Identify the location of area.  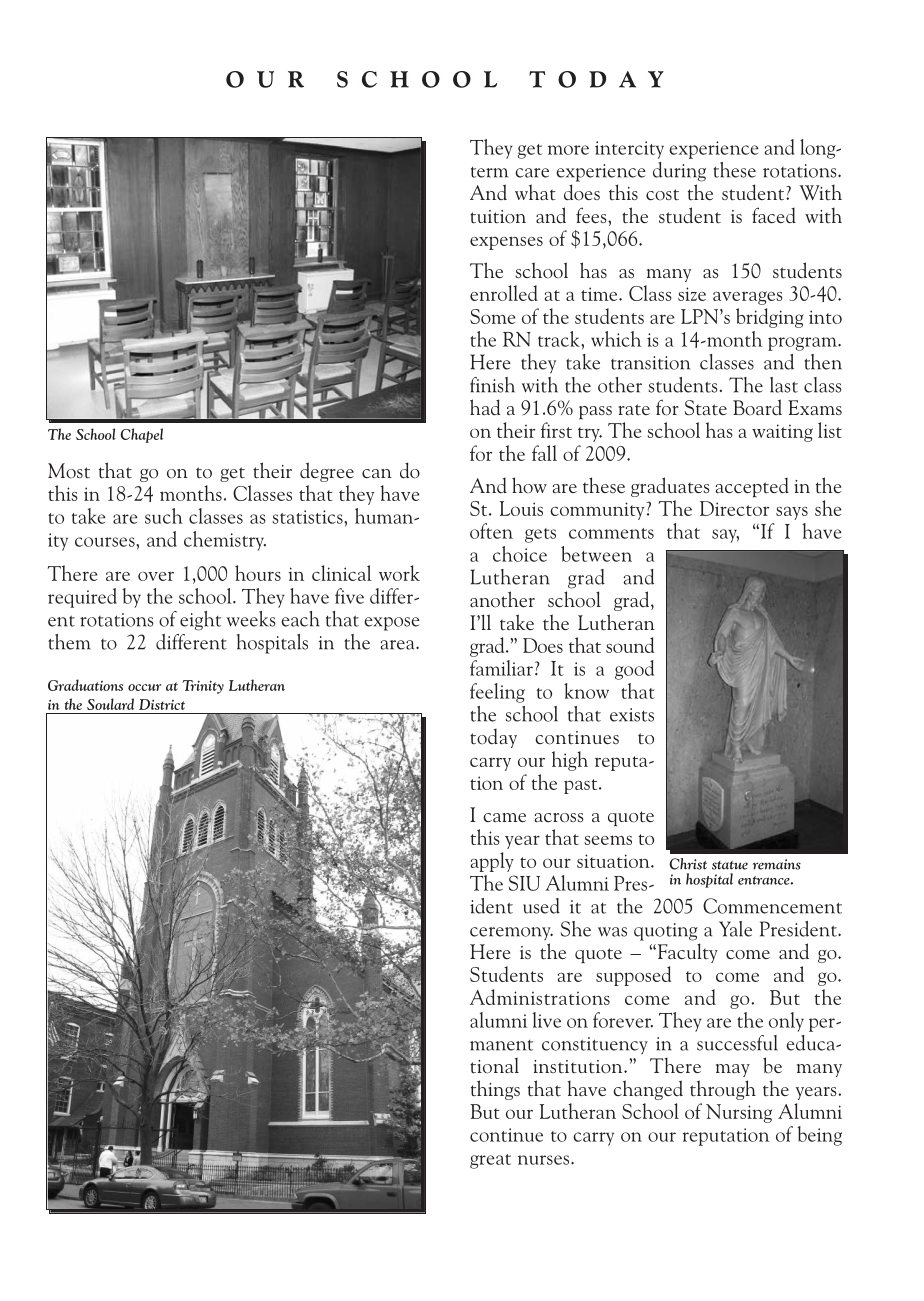
(399, 645).
